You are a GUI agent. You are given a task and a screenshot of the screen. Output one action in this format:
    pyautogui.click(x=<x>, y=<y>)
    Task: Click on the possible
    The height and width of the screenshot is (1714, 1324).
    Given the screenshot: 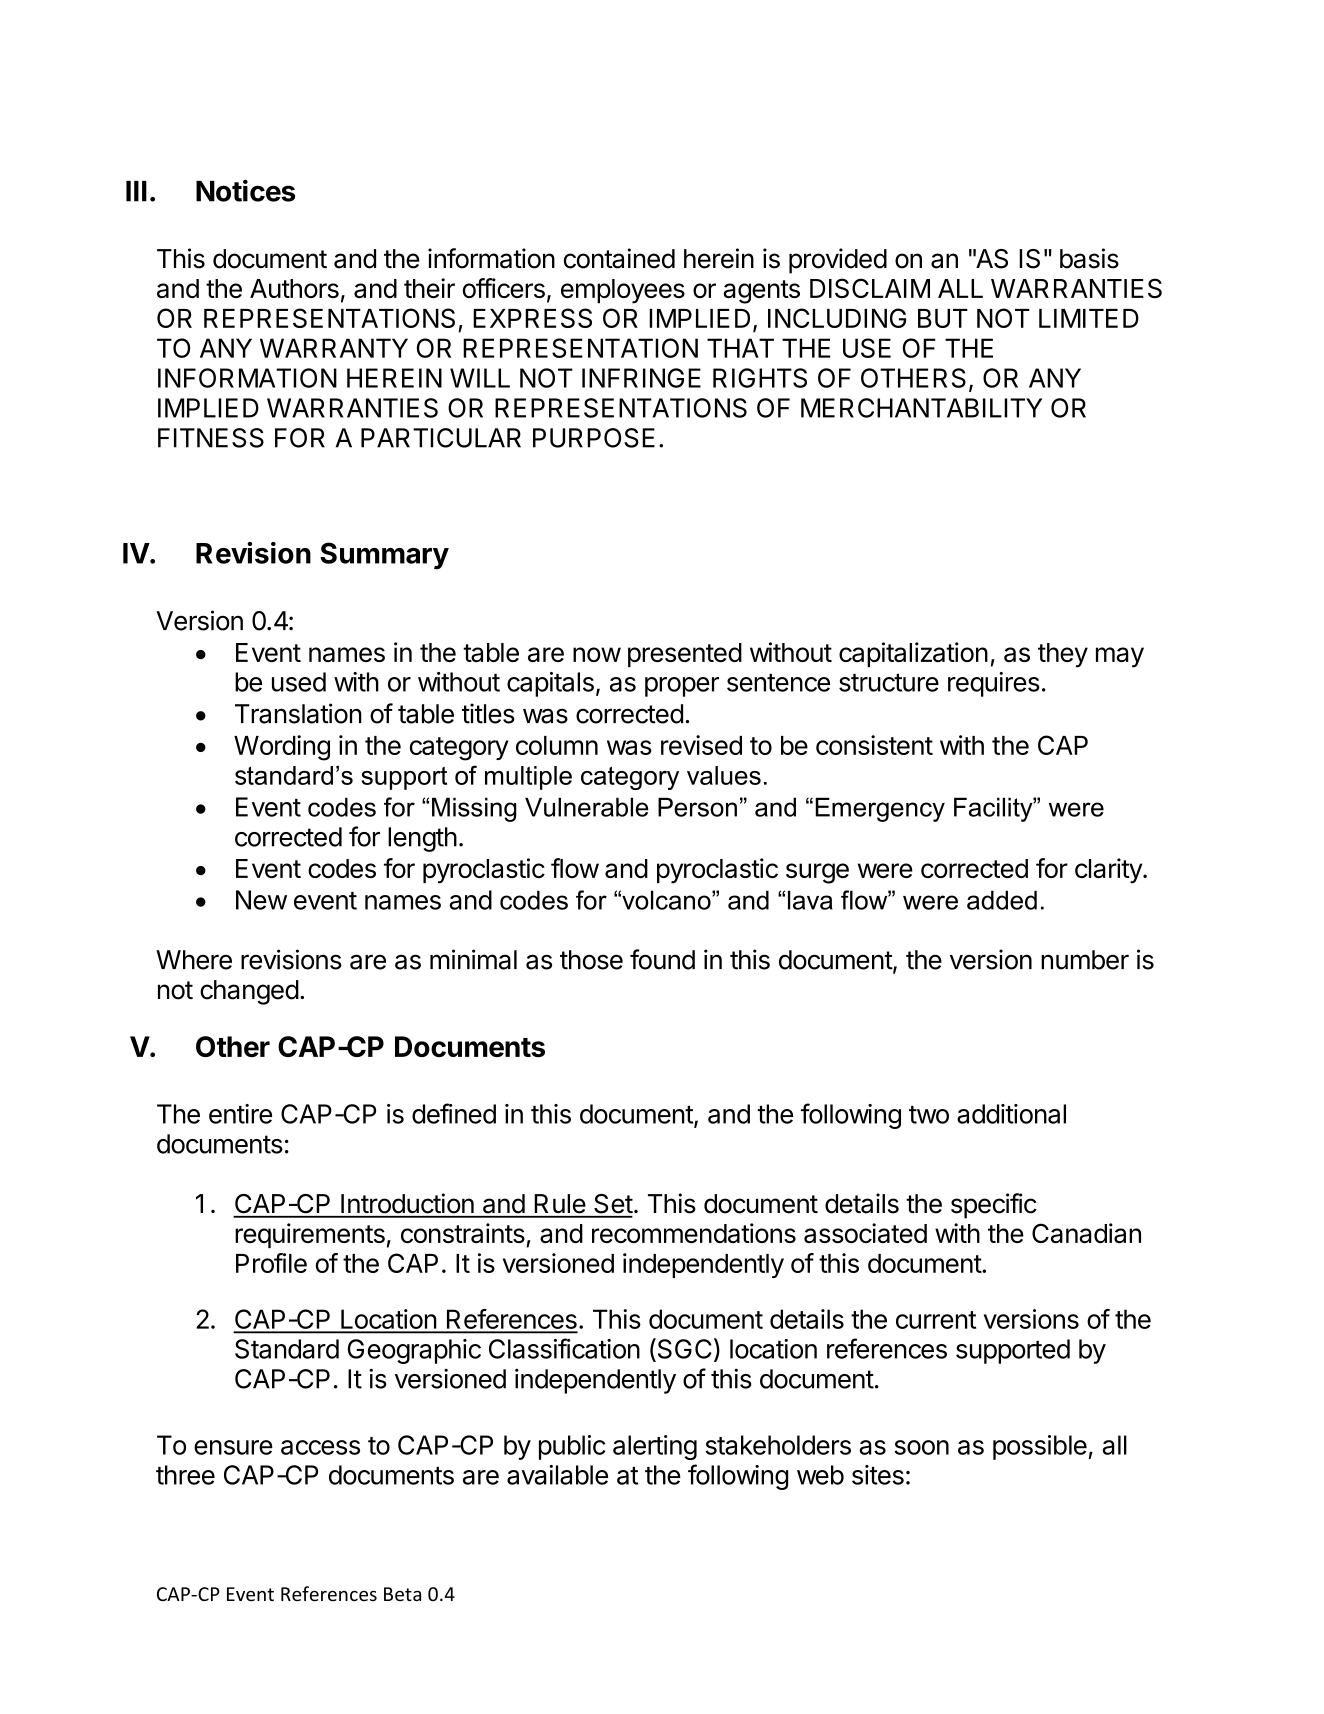 What is the action you would take?
    pyautogui.click(x=1040, y=1447)
